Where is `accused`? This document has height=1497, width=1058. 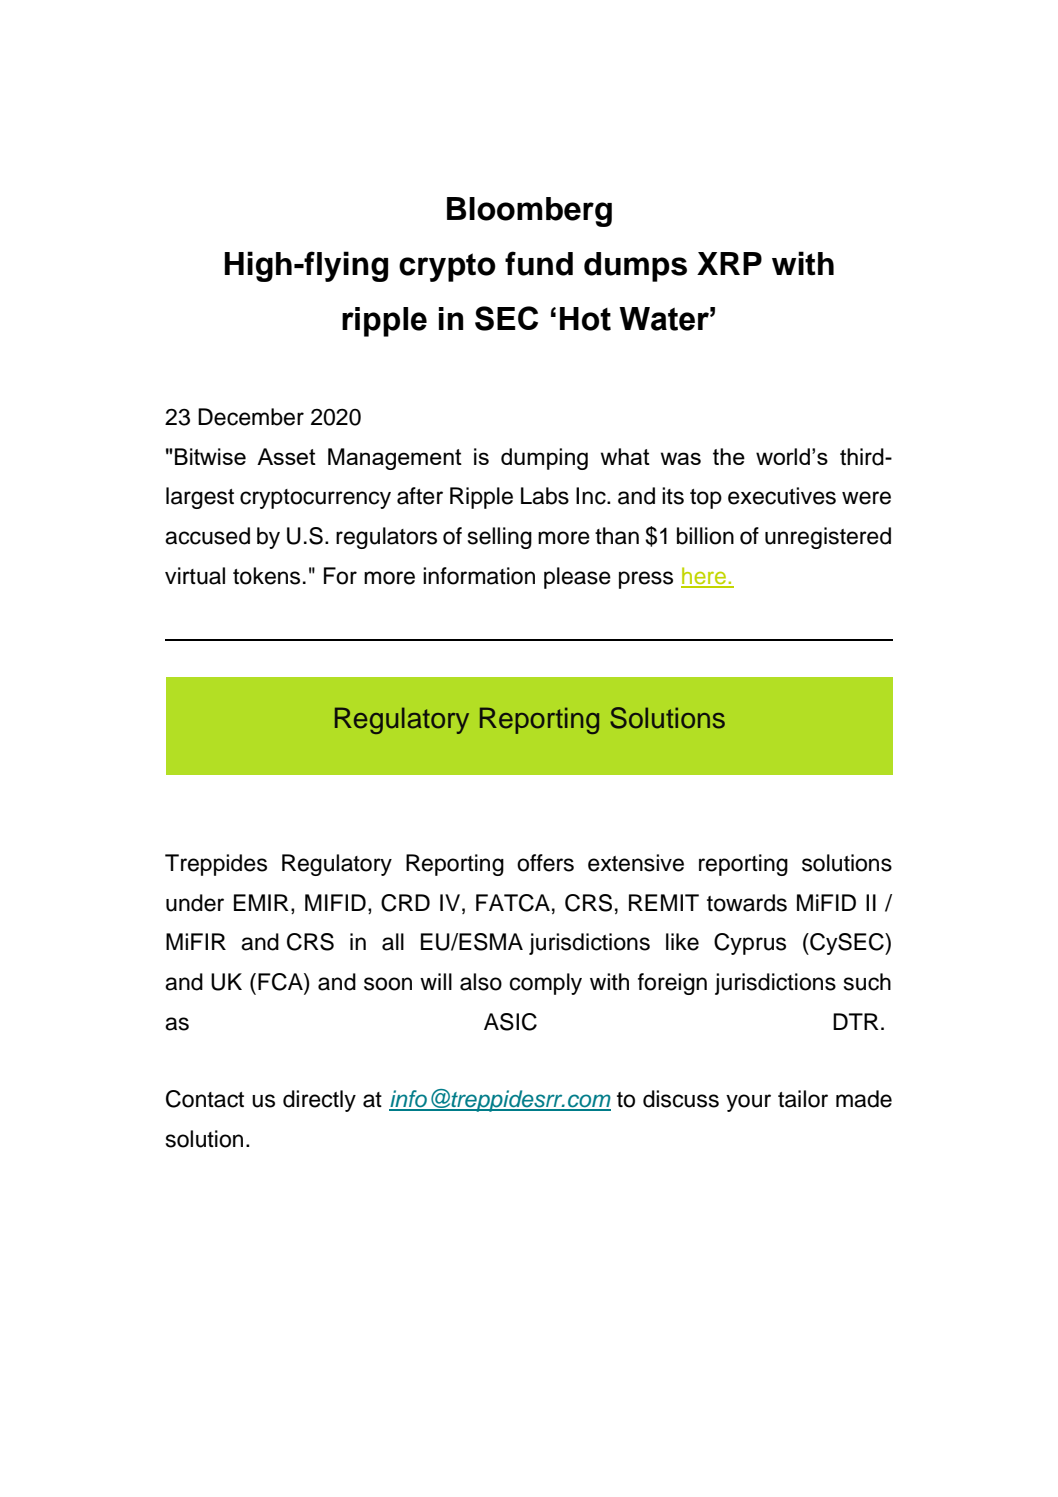
accused is located at coordinates (207, 536).
